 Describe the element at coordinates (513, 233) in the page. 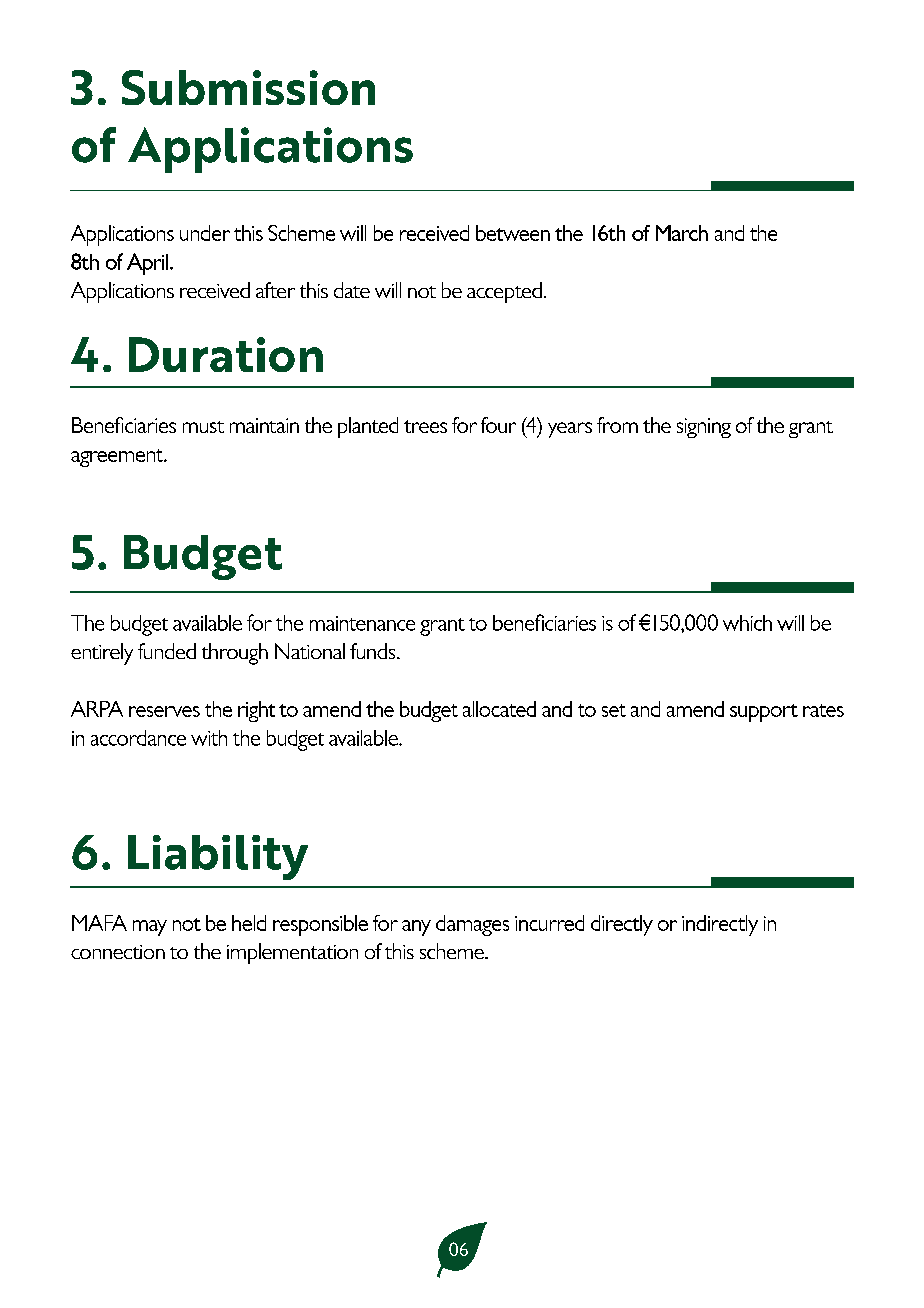

I see `between` at that location.
